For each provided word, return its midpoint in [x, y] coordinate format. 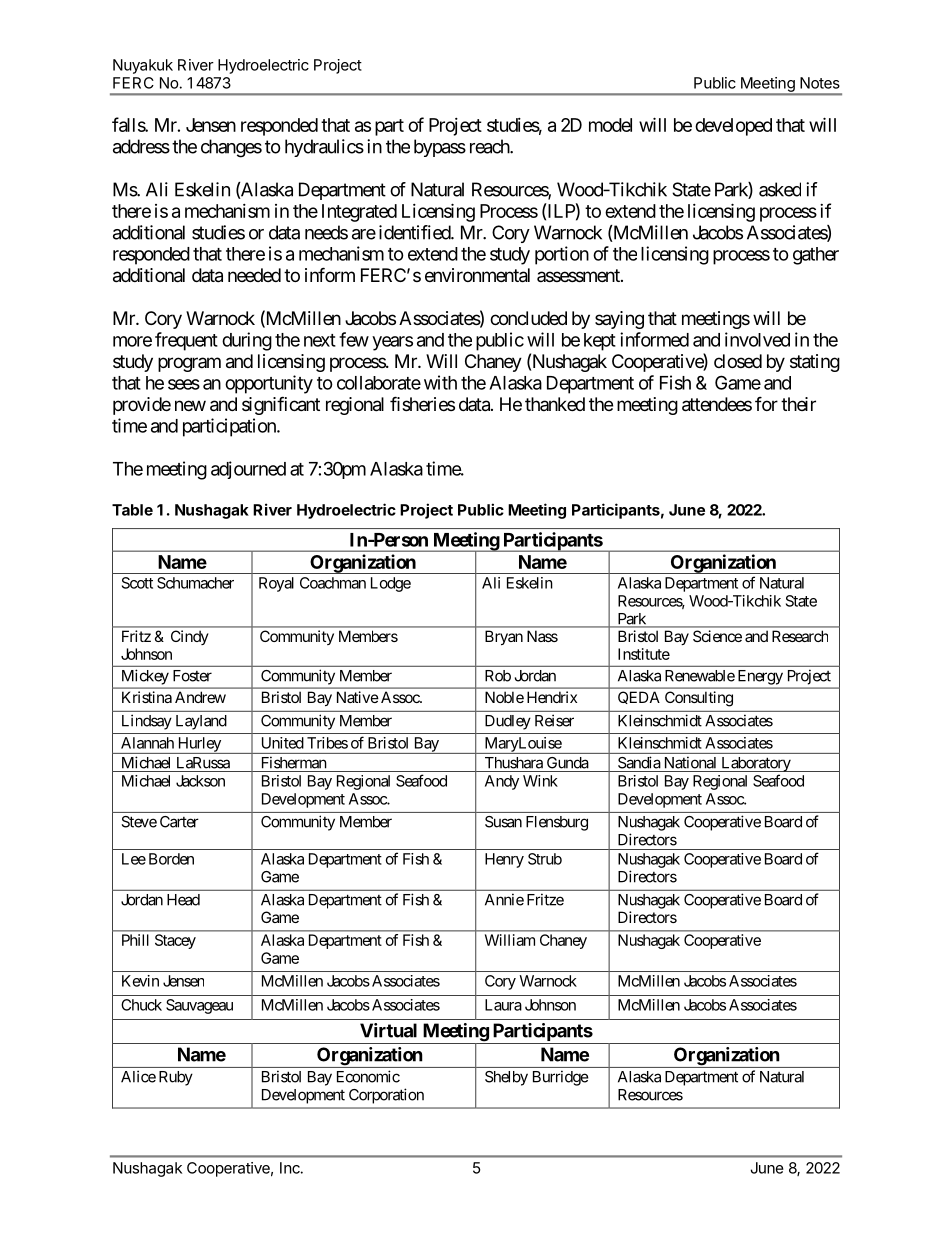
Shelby [506, 1078]
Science [717, 636]
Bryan [504, 637]
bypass [440, 148]
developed [733, 127]
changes [231, 148]
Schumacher [195, 583]
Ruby [176, 1078]
